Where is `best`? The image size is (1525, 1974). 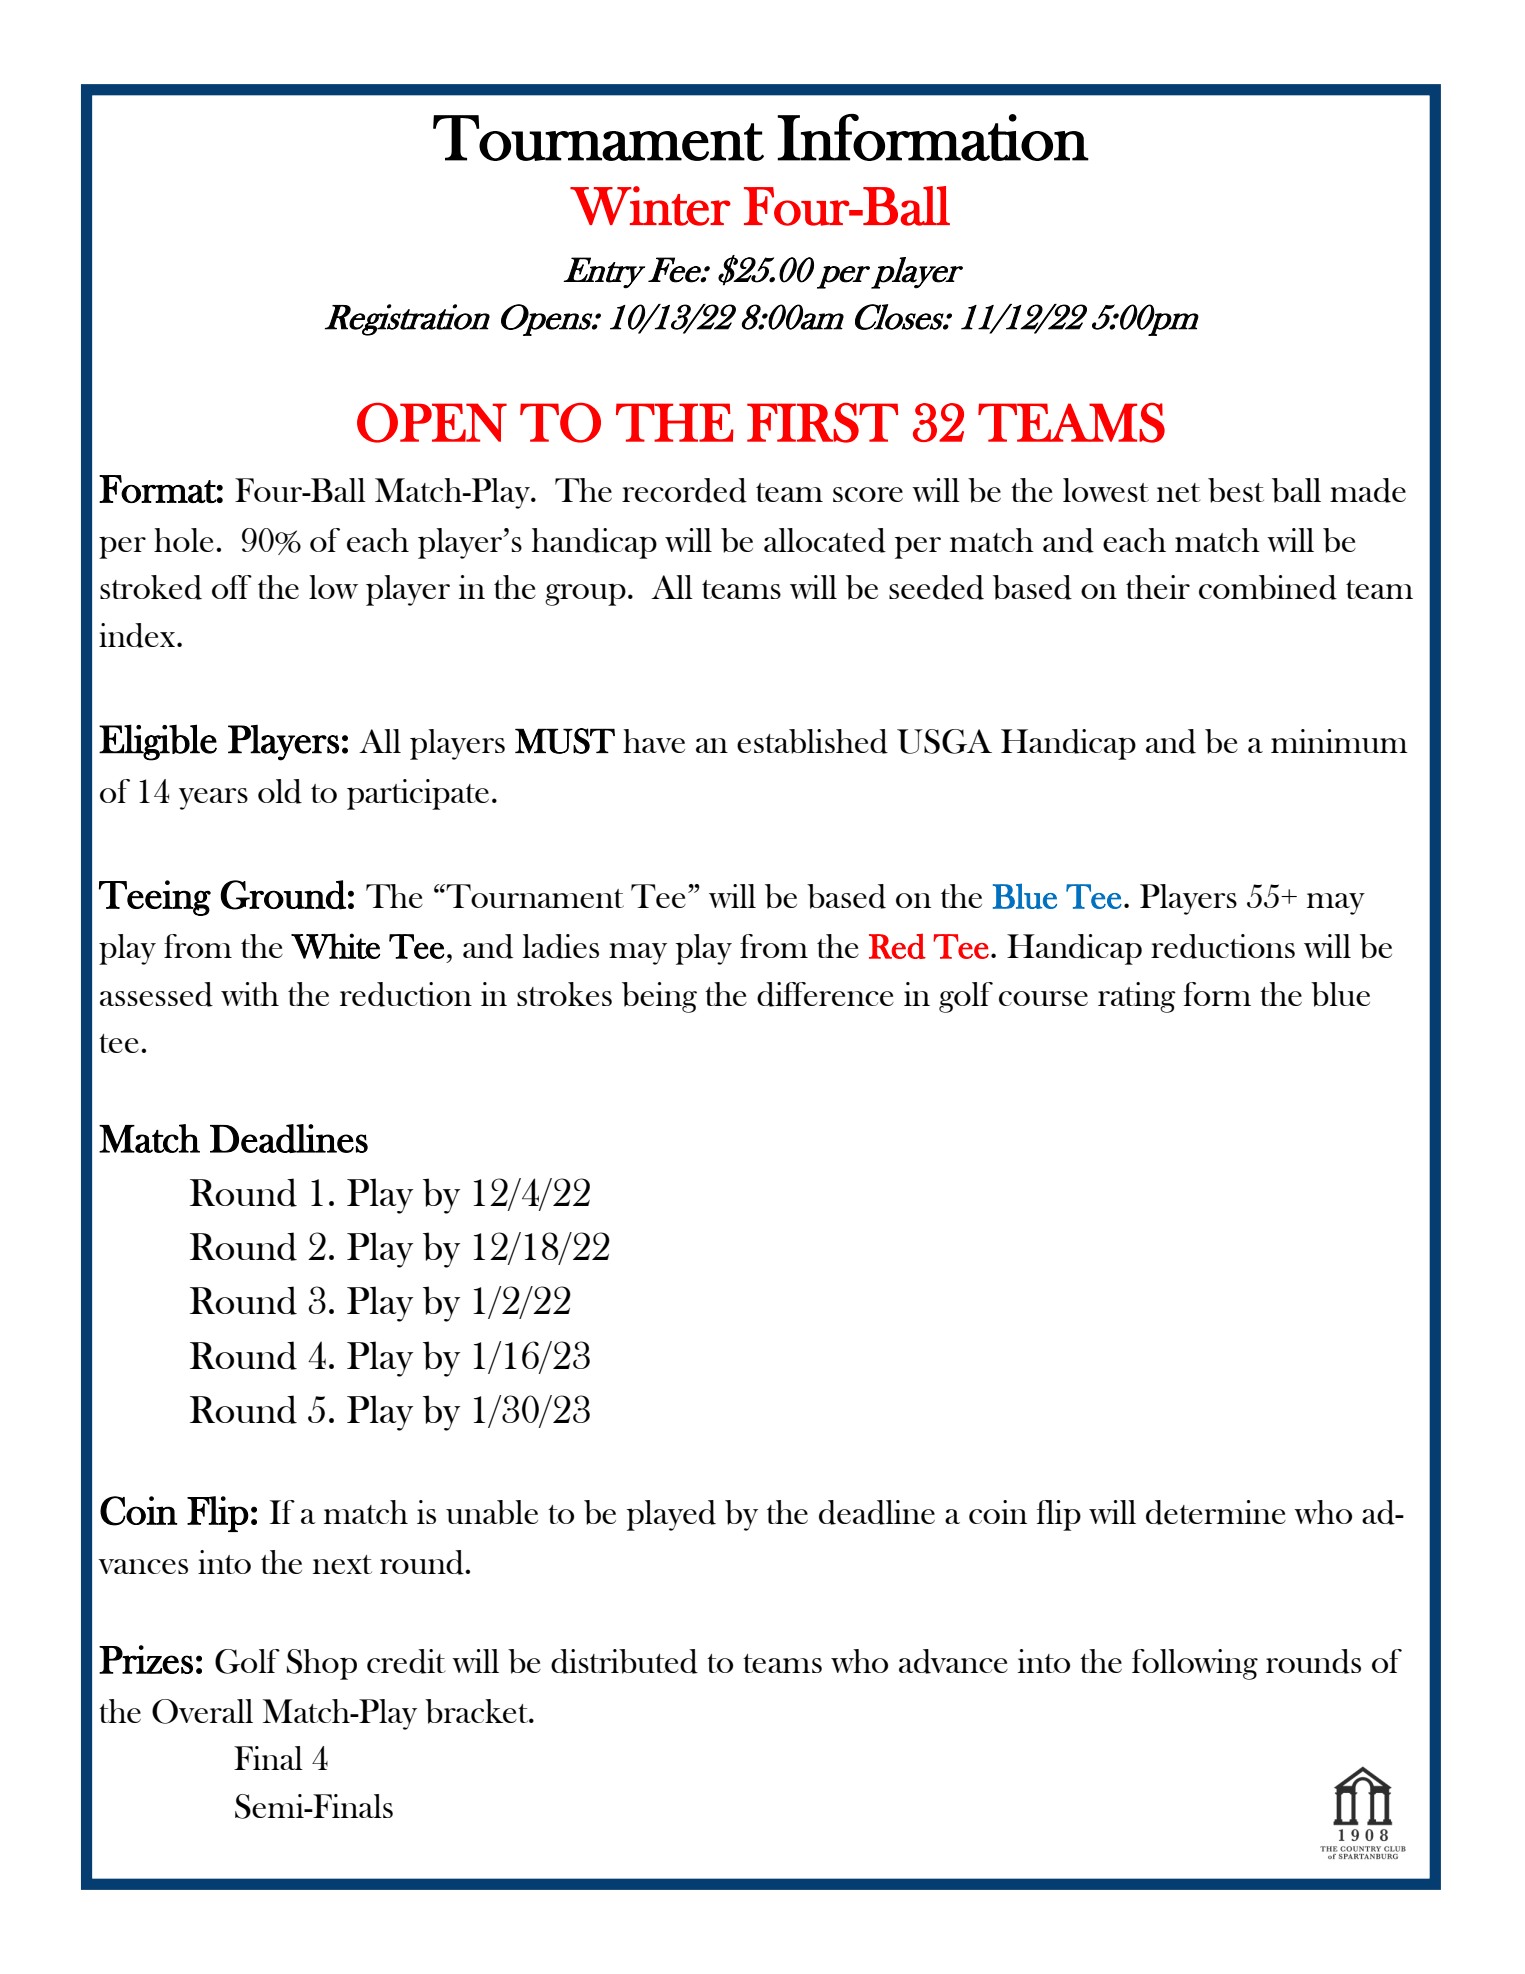 best is located at coordinates (1236, 490).
